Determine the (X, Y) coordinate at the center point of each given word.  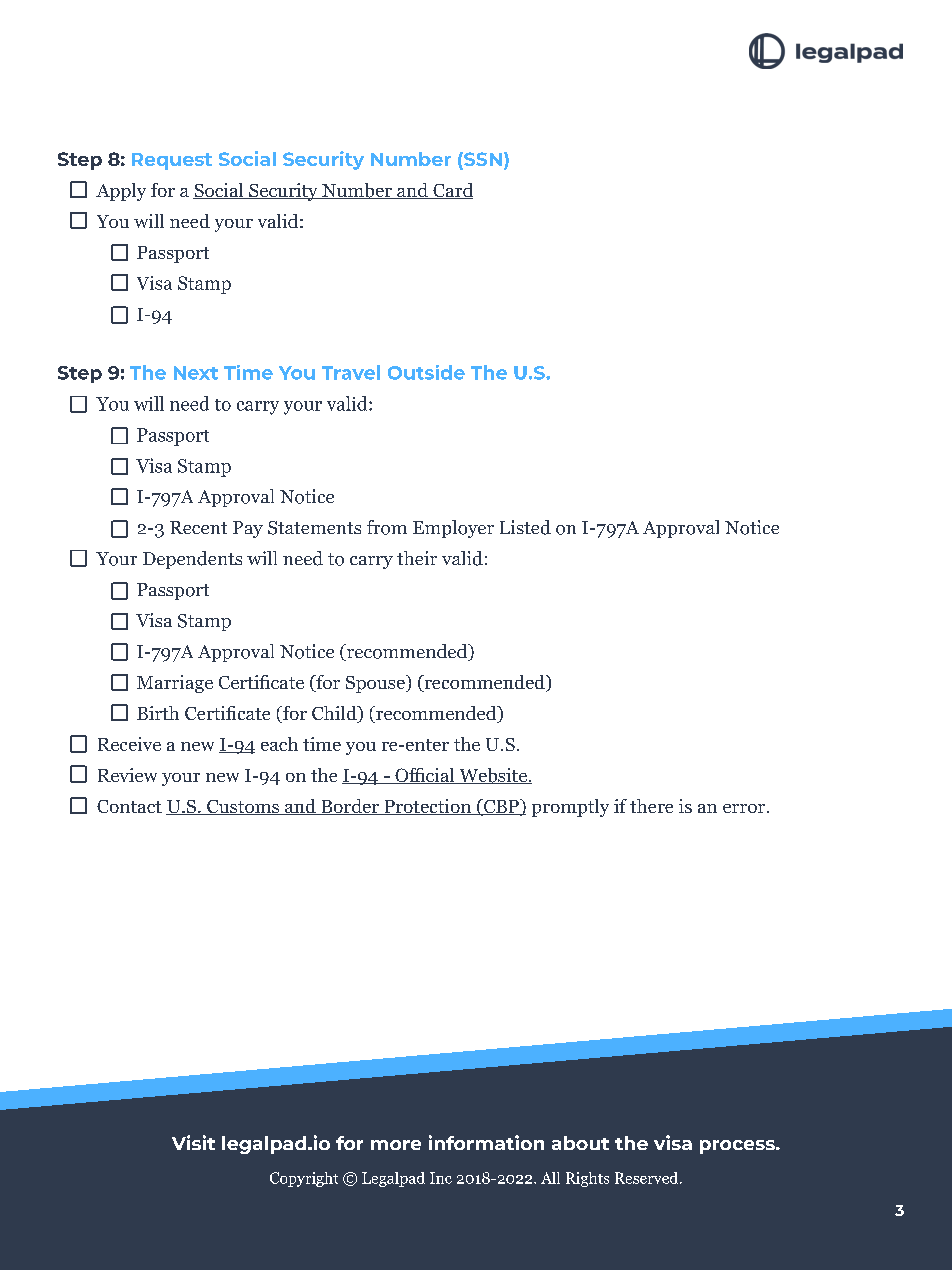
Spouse (376, 684)
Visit (193, 1142)
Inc (441, 1178)
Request (172, 161)
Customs (243, 807)
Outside (426, 372)
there (651, 806)
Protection (427, 807)
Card (452, 191)
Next (196, 373)
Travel (351, 372)
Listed (525, 527)
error (745, 808)
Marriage (175, 684)
